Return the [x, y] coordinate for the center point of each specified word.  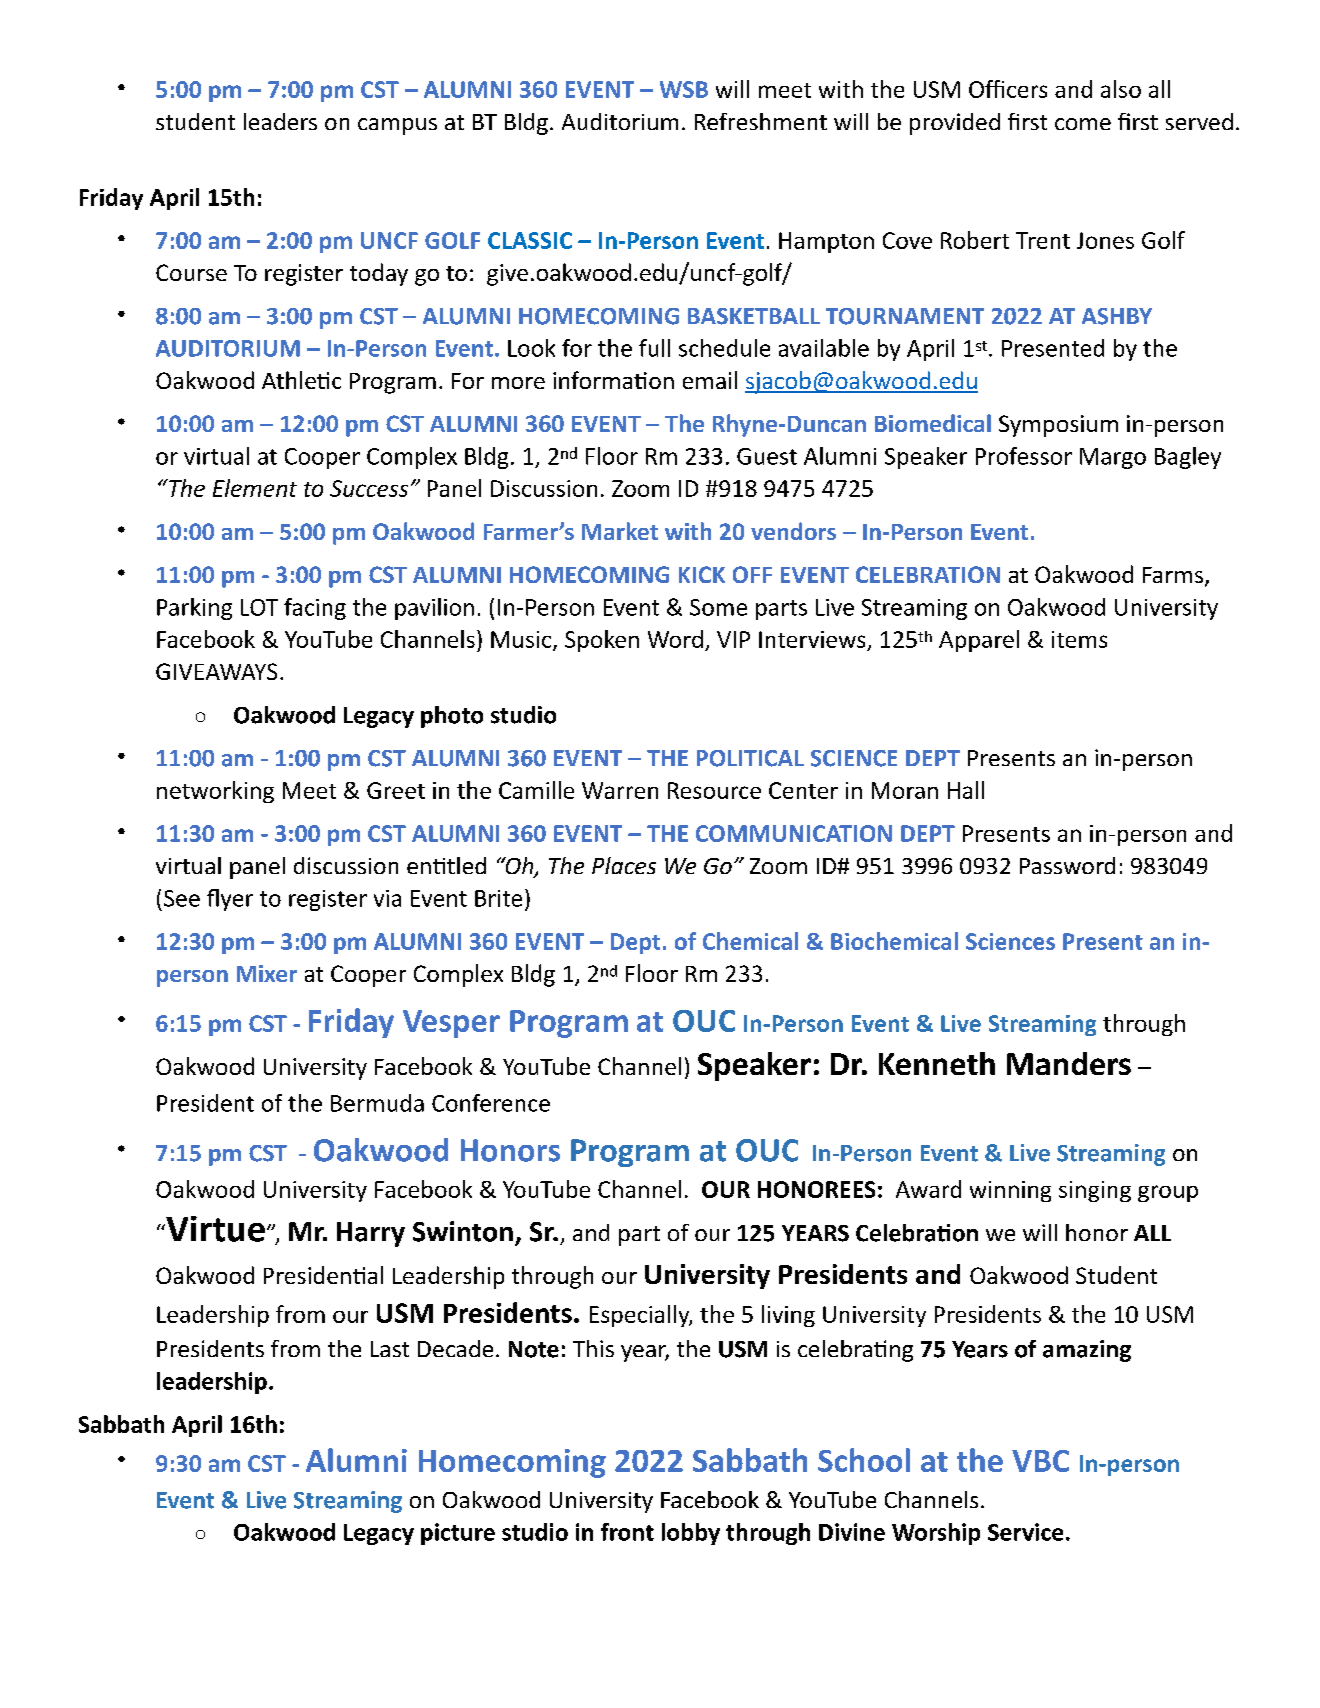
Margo [1113, 458]
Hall [966, 790]
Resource [714, 790]
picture [458, 1534]
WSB [684, 89]
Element [255, 488]
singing [1095, 1191]
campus [397, 126]
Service [1025, 1532]
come [1083, 124]
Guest [767, 456]
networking [215, 792]
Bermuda [377, 1103]
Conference [491, 1103]
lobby [691, 1534]
